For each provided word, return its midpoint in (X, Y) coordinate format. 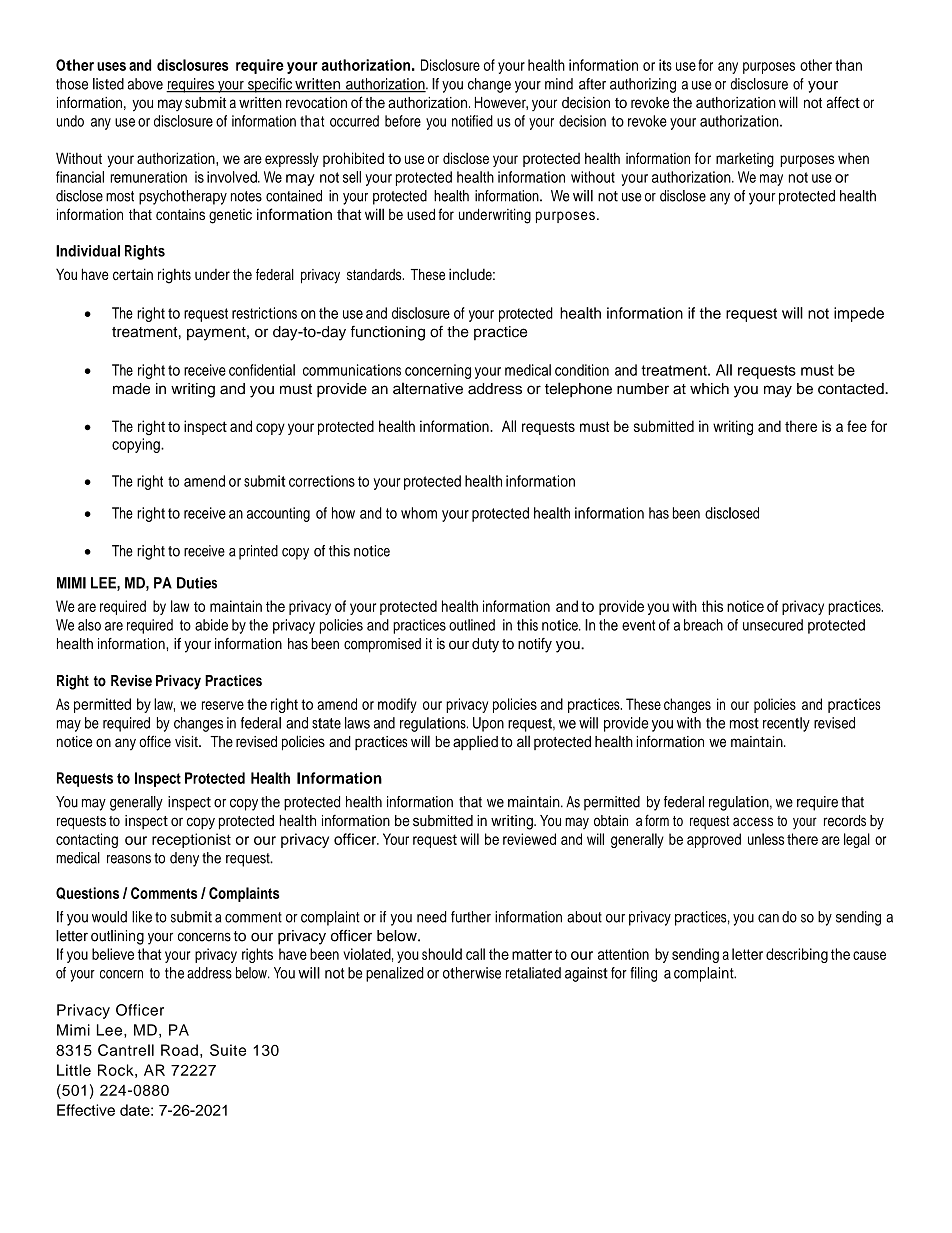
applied (475, 743)
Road (179, 1050)
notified (472, 121)
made (131, 389)
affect (843, 102)
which (709, 389)
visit (187, 742)
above (145, 84)
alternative (428, 389)
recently (786, 724)
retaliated (533, 973)
